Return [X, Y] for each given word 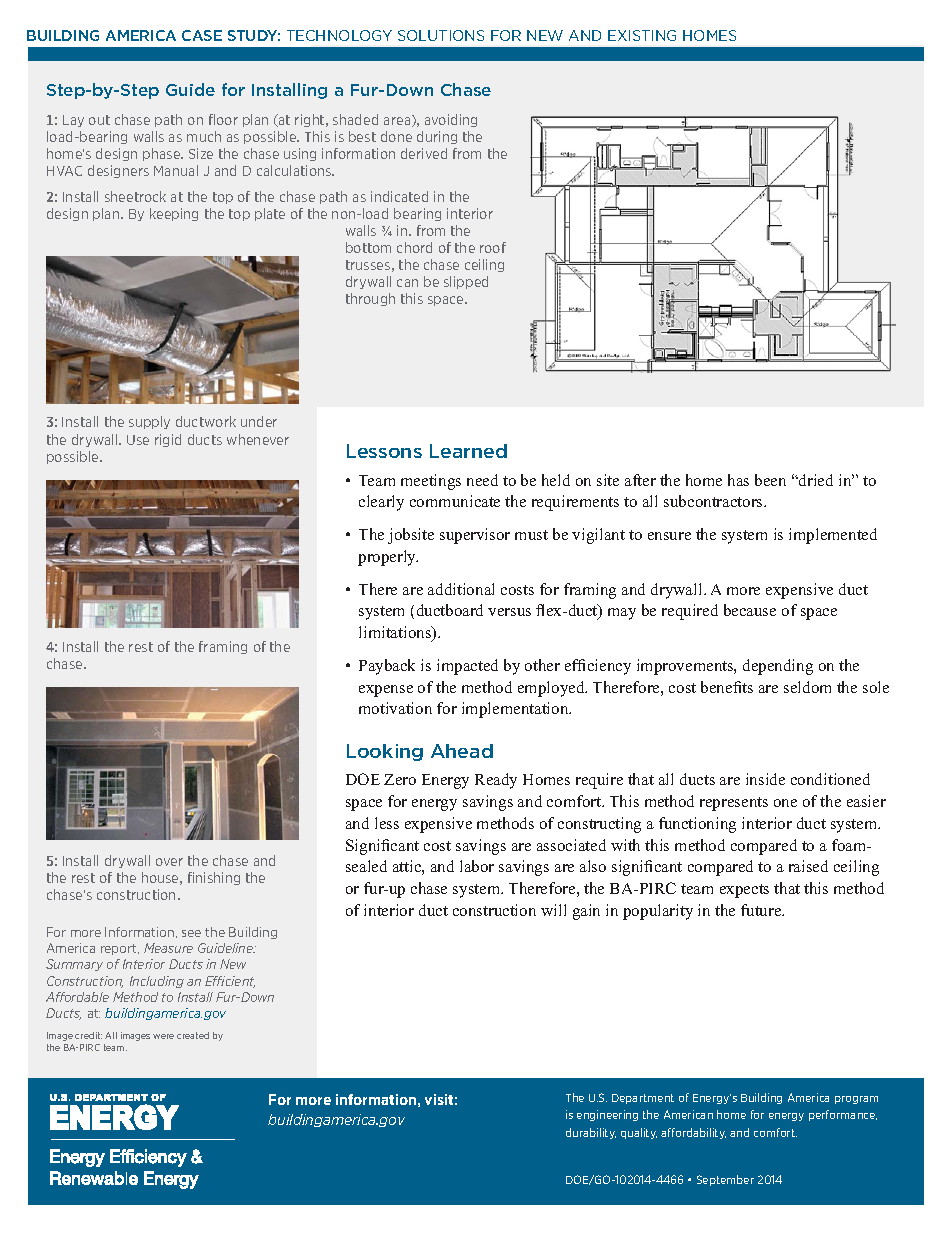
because [750, 610]
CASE [202, 35]
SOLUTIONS [441, 35]
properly [388, 558]
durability [591, 1133]
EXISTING [642, 35]
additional [461, 589]
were [163, 1036]
